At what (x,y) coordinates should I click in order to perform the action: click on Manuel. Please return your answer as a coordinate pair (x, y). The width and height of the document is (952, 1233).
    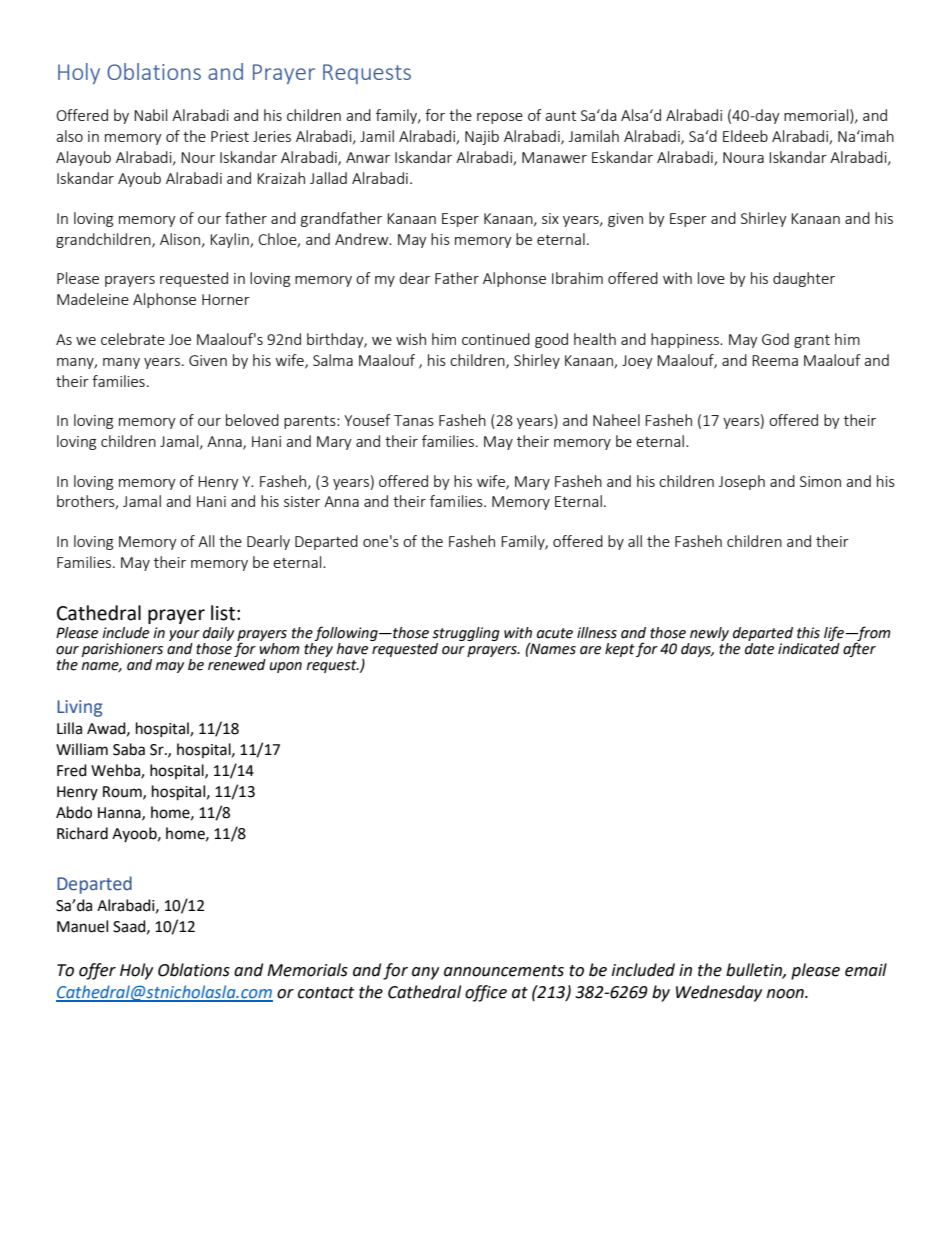
    Looking at the image, I should click on (82, 926).
